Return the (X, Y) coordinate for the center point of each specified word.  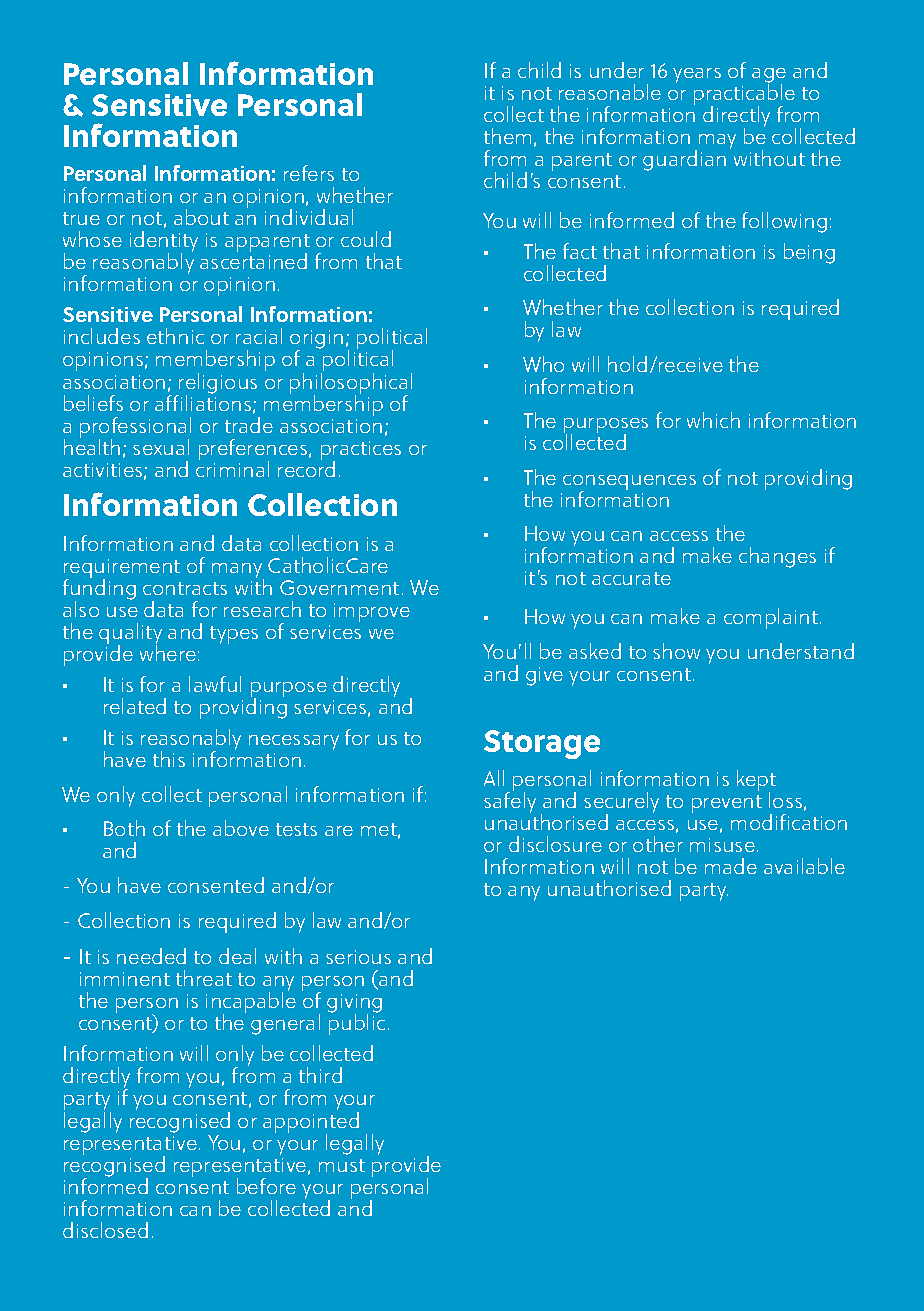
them (507, 136)
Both (124, 828)
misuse (722, 845)
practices (361, 452)
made (731, 866)
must (342, 1165)
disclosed (105, 1230)
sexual (161, 447)
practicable (744, 95)
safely (510, 801)
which (713, 420)
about (201, 217)
